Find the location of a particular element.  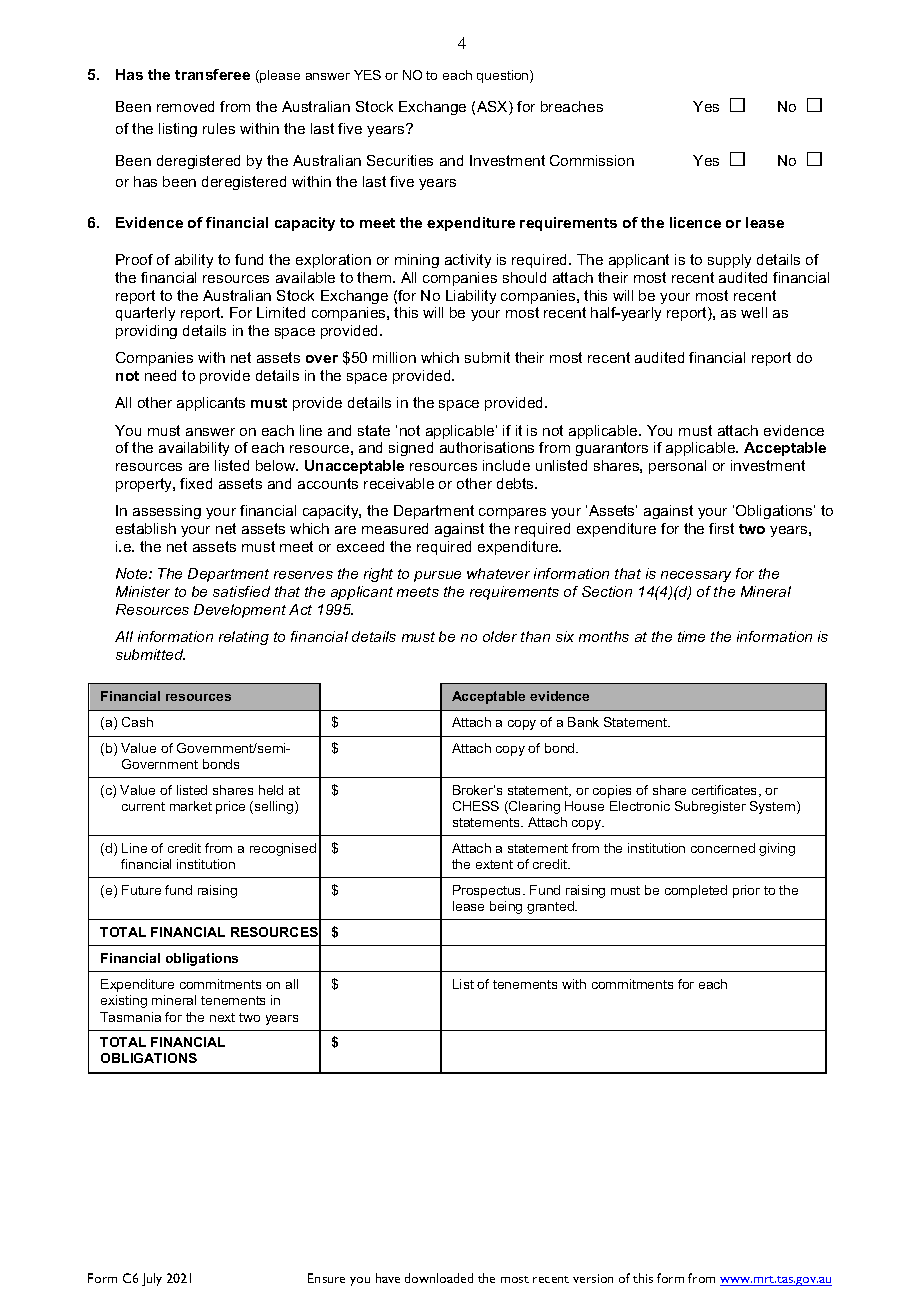

Commission is located at coordinates (592, 160).
